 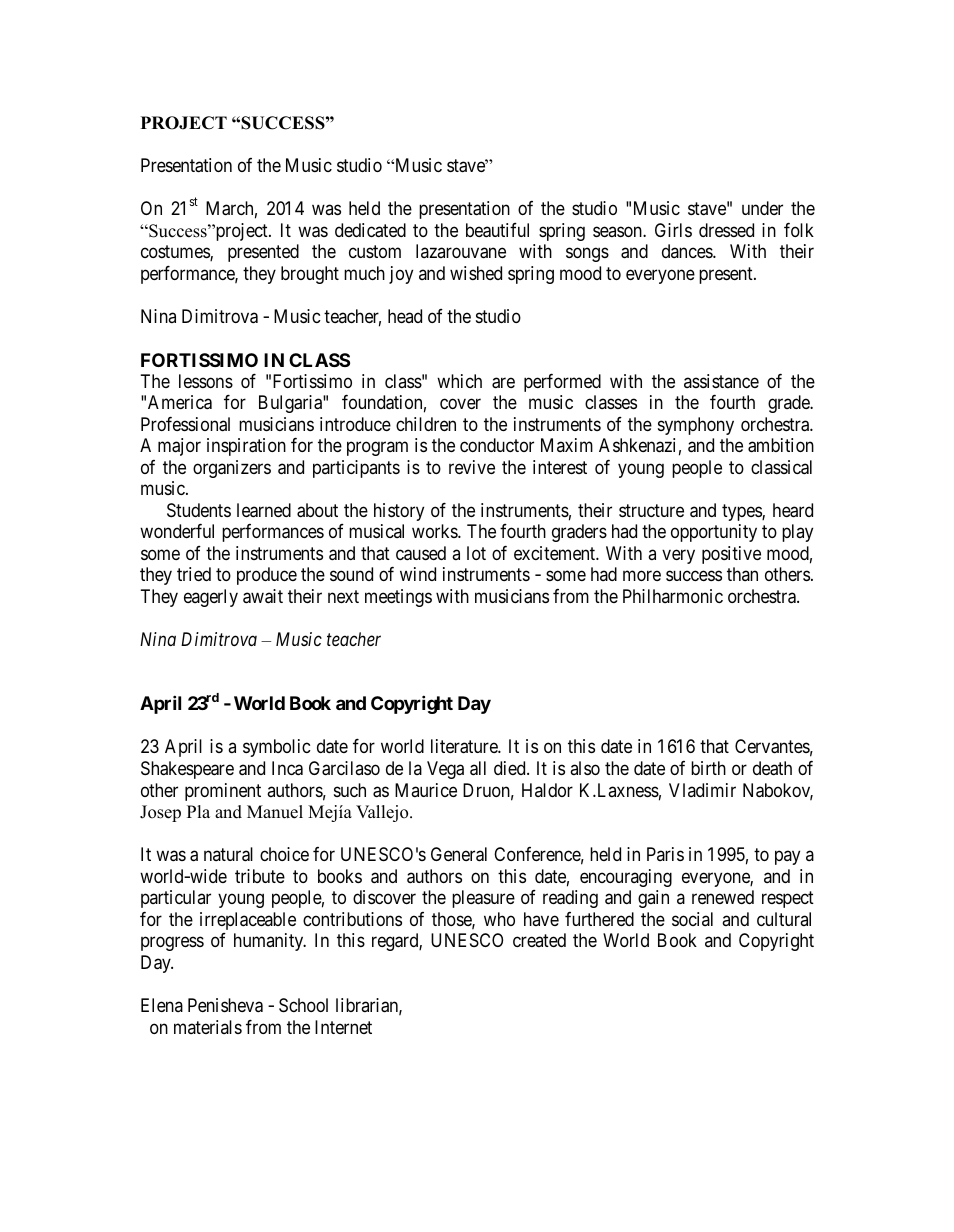 What do you see at coordinates (673, 596) in the screenshot?
I see `Philharmonic` at bounding box center [673, 596].
